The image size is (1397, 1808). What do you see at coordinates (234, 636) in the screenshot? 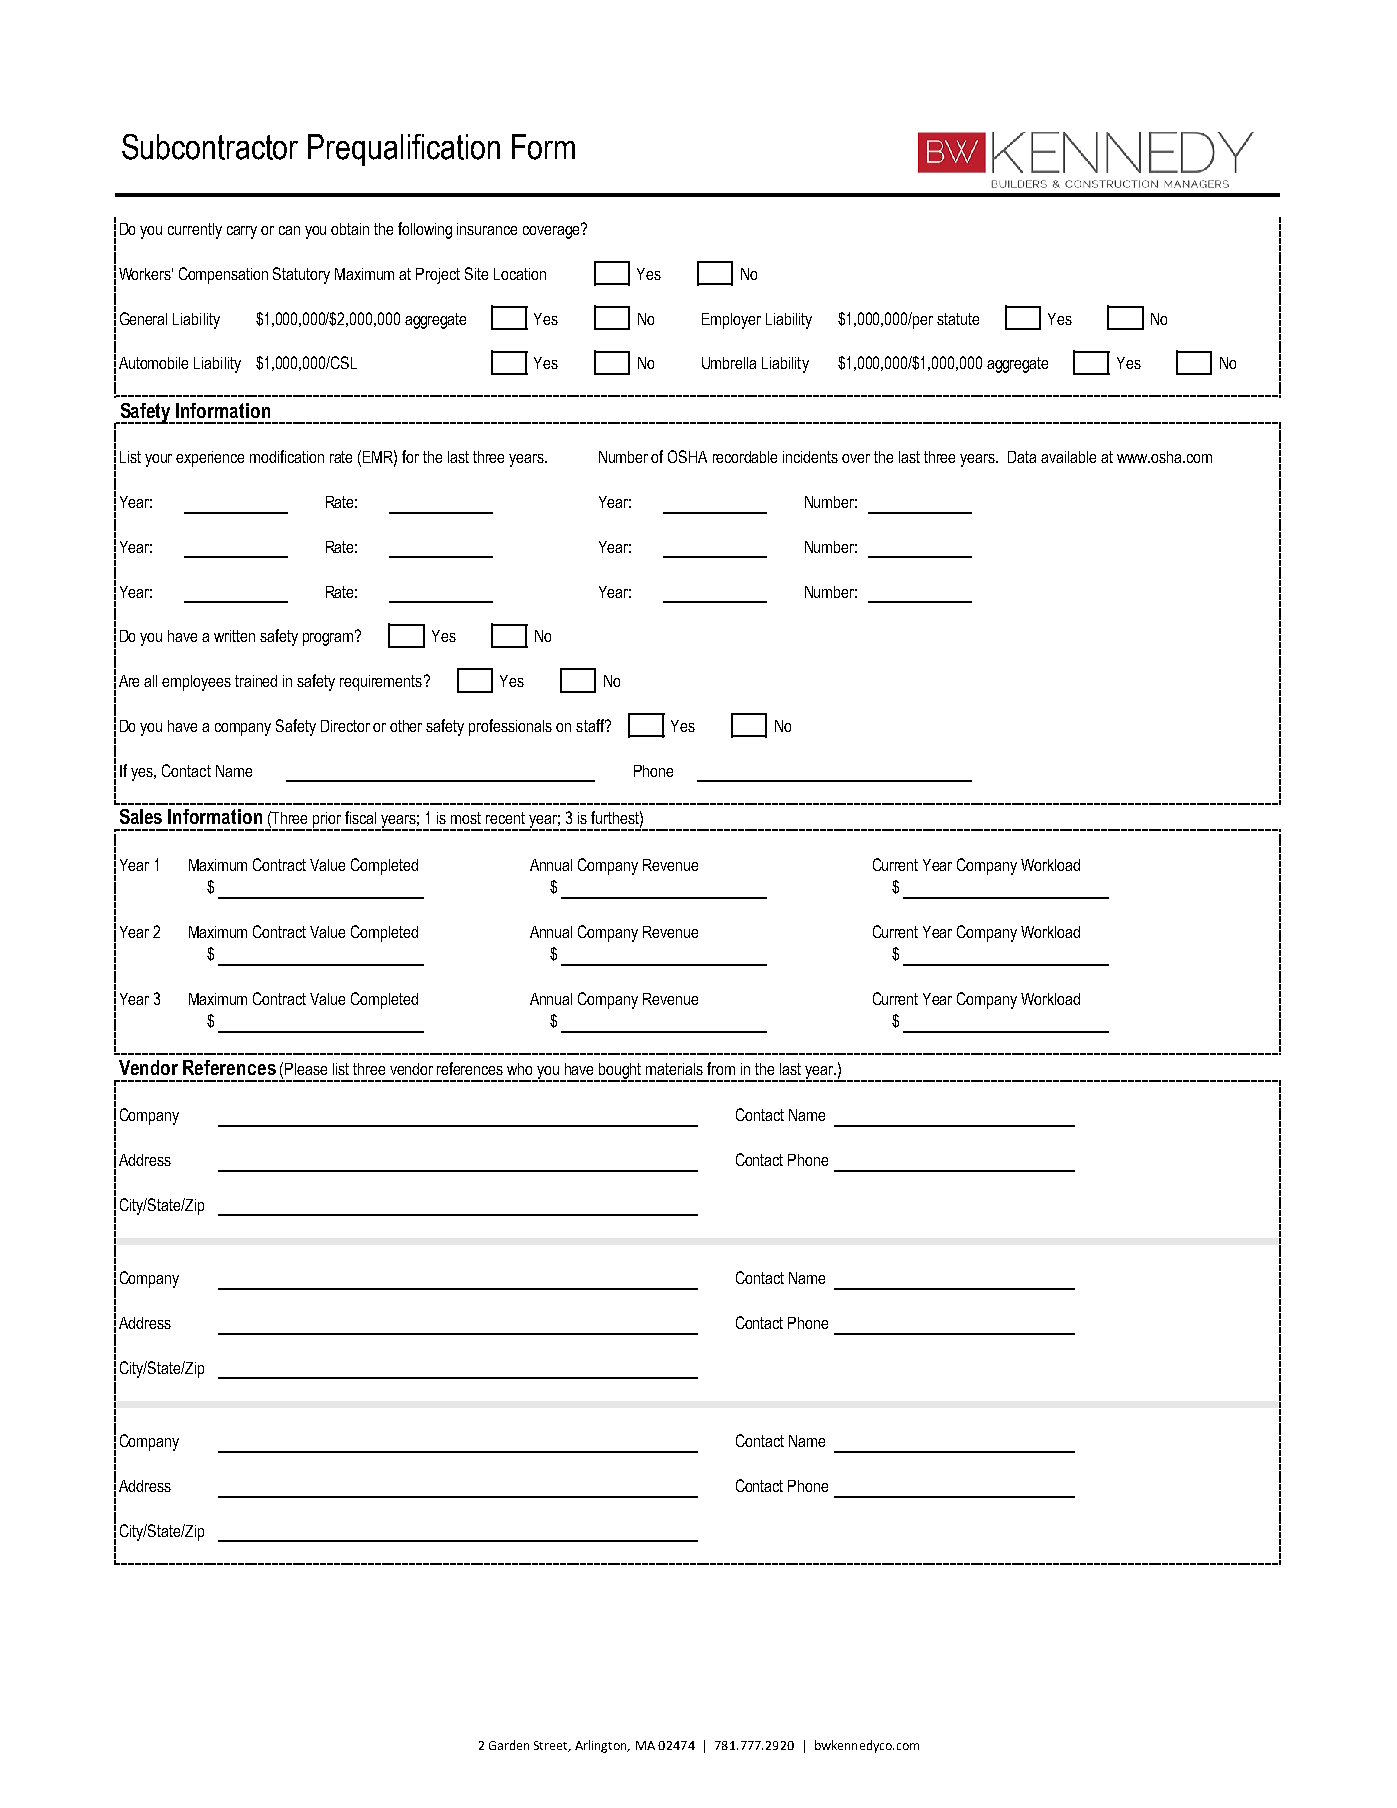
I see `written` at bounding box center [234, 636].
